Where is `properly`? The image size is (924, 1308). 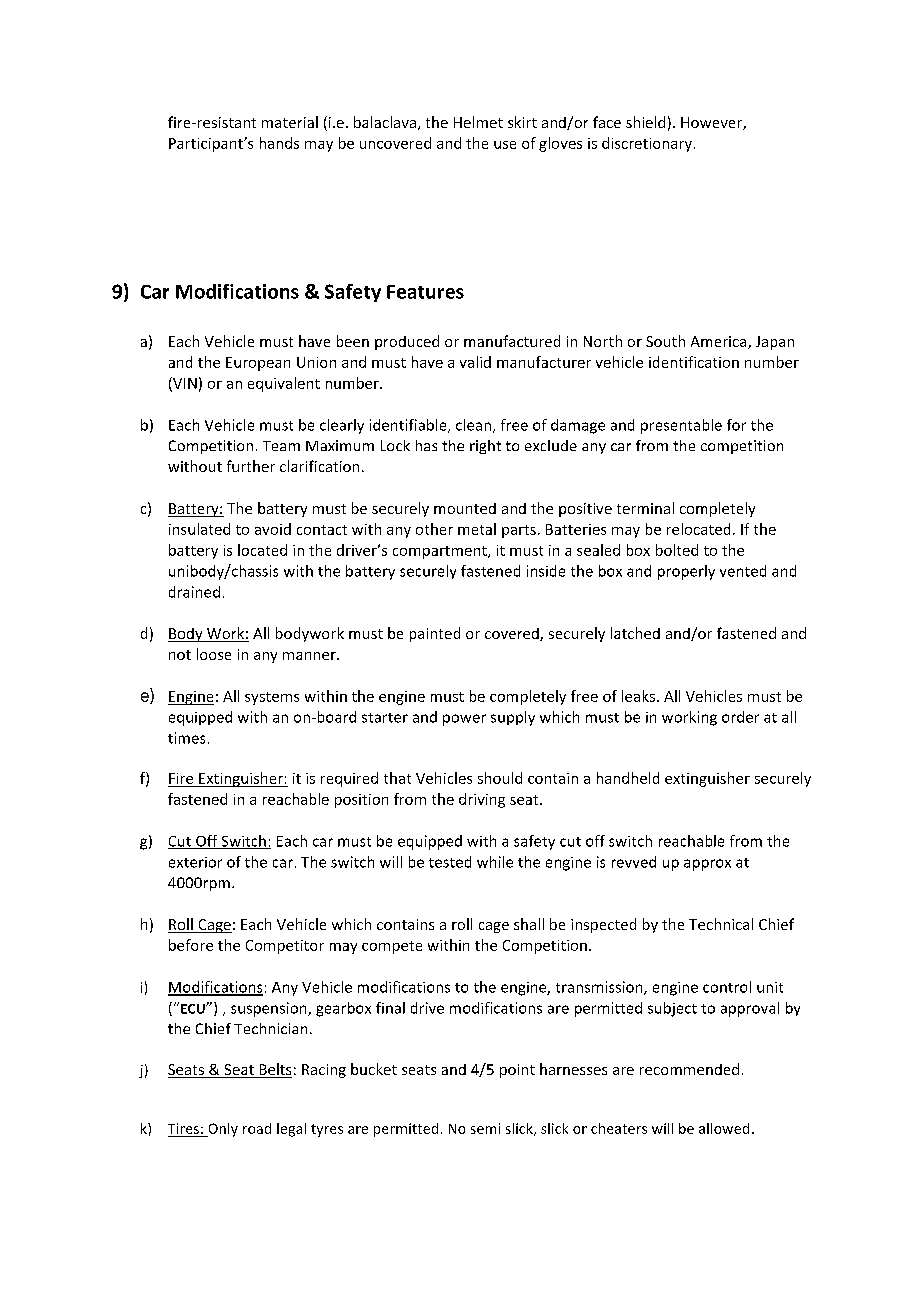 properly is located at coordinates (686, 572).
